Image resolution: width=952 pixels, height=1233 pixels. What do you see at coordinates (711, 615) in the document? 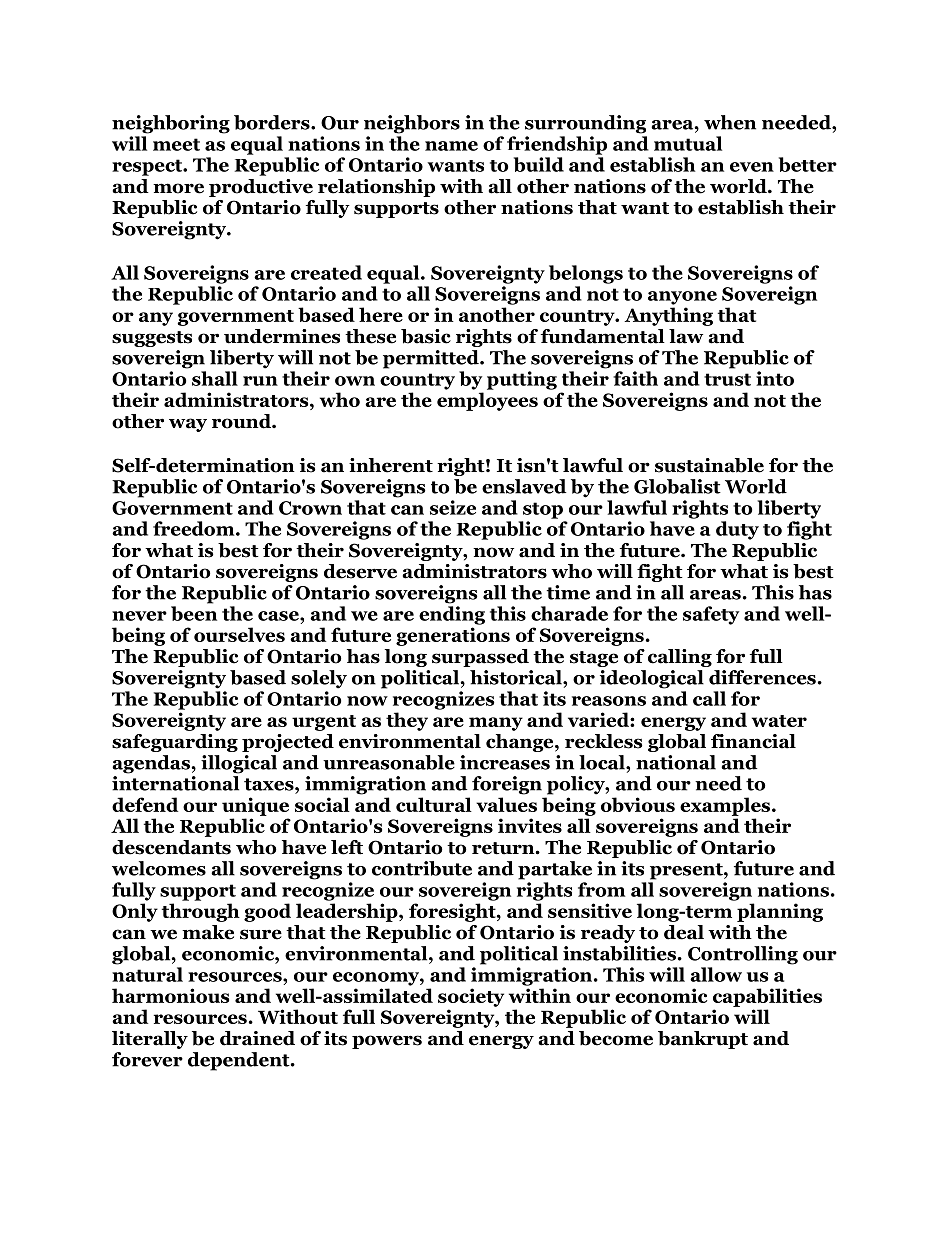
I see `safety` at bounding box center [711, 615].
